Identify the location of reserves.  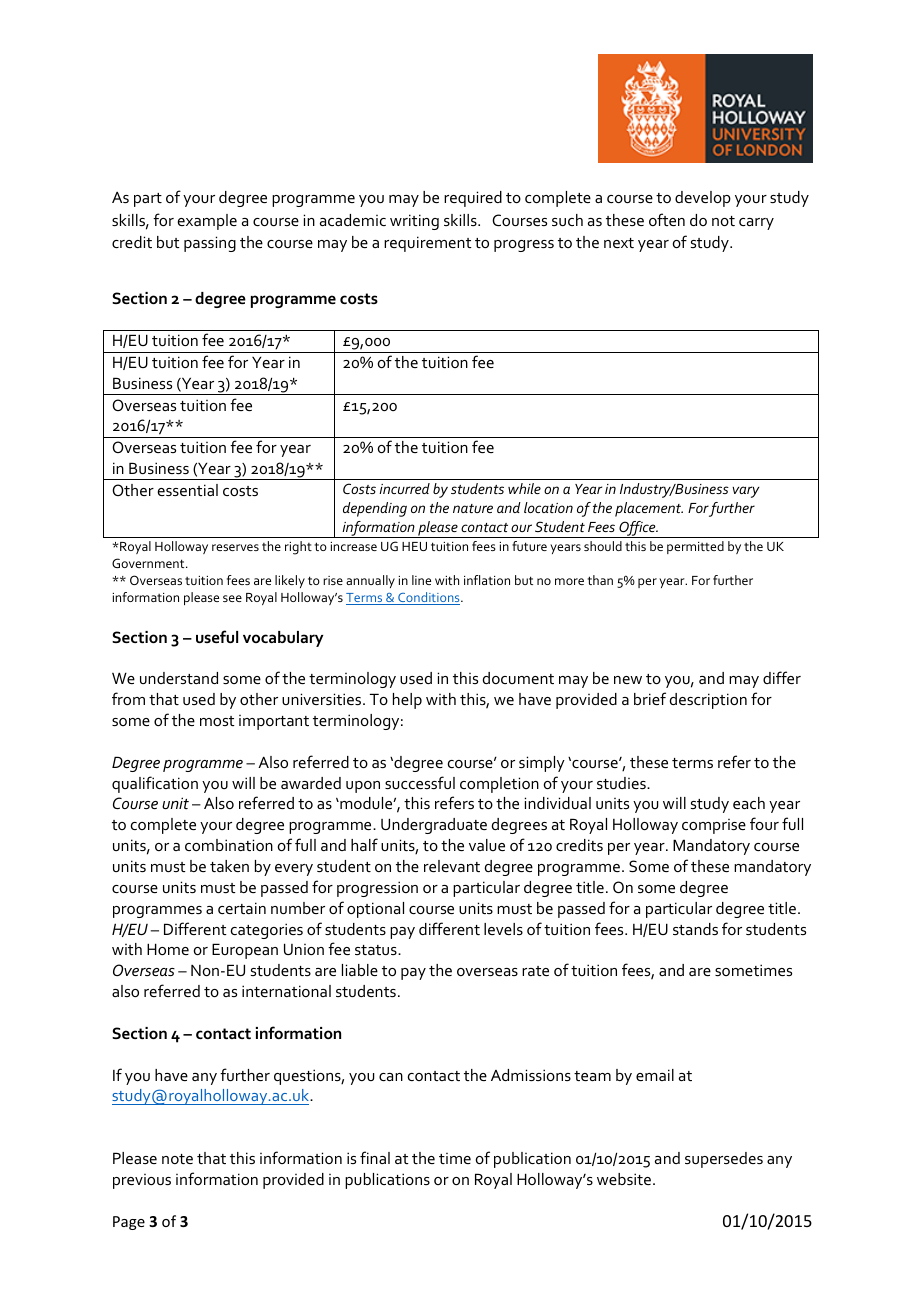
(235, 547).
